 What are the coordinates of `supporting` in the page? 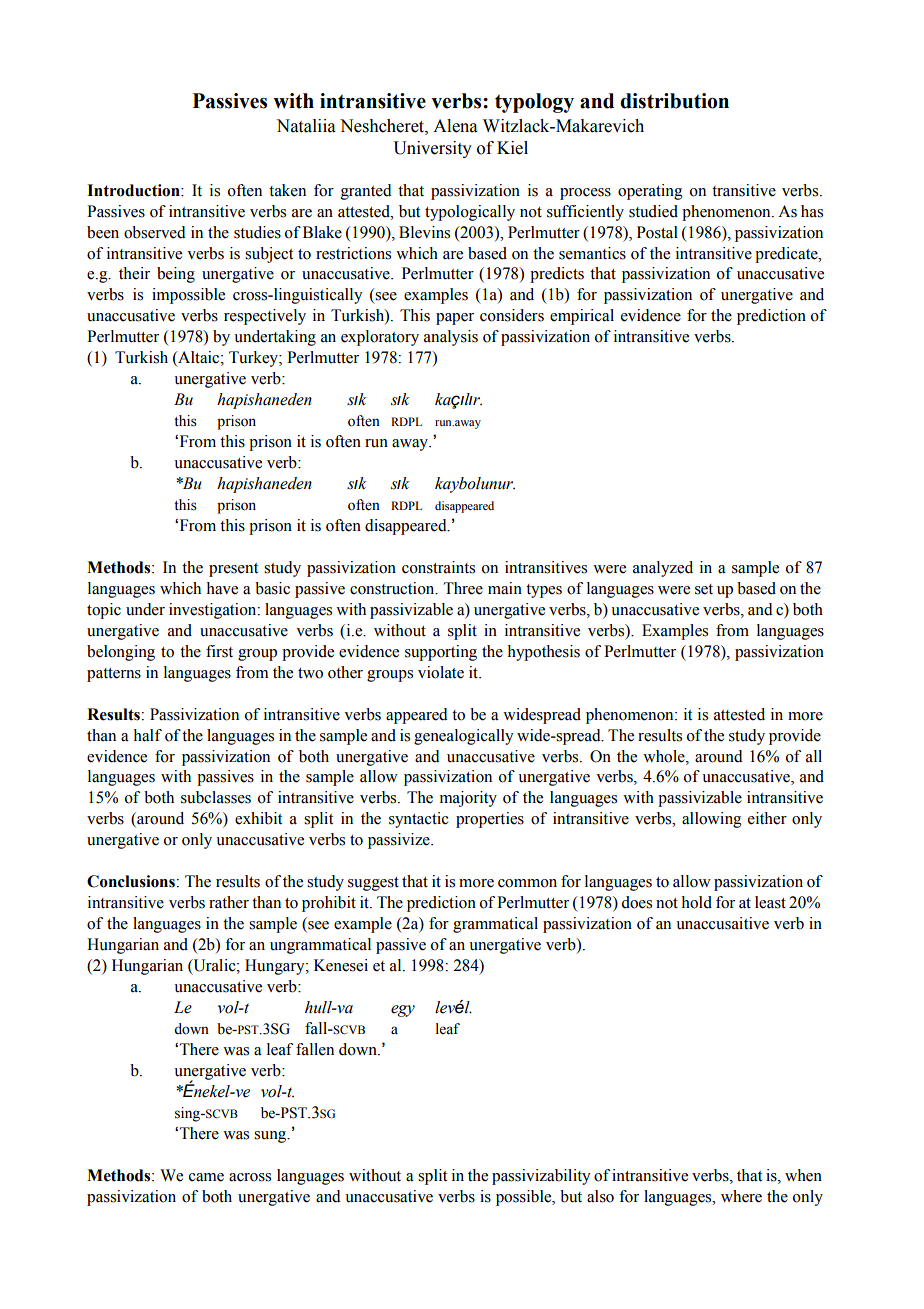 It's located at (441, 653).
